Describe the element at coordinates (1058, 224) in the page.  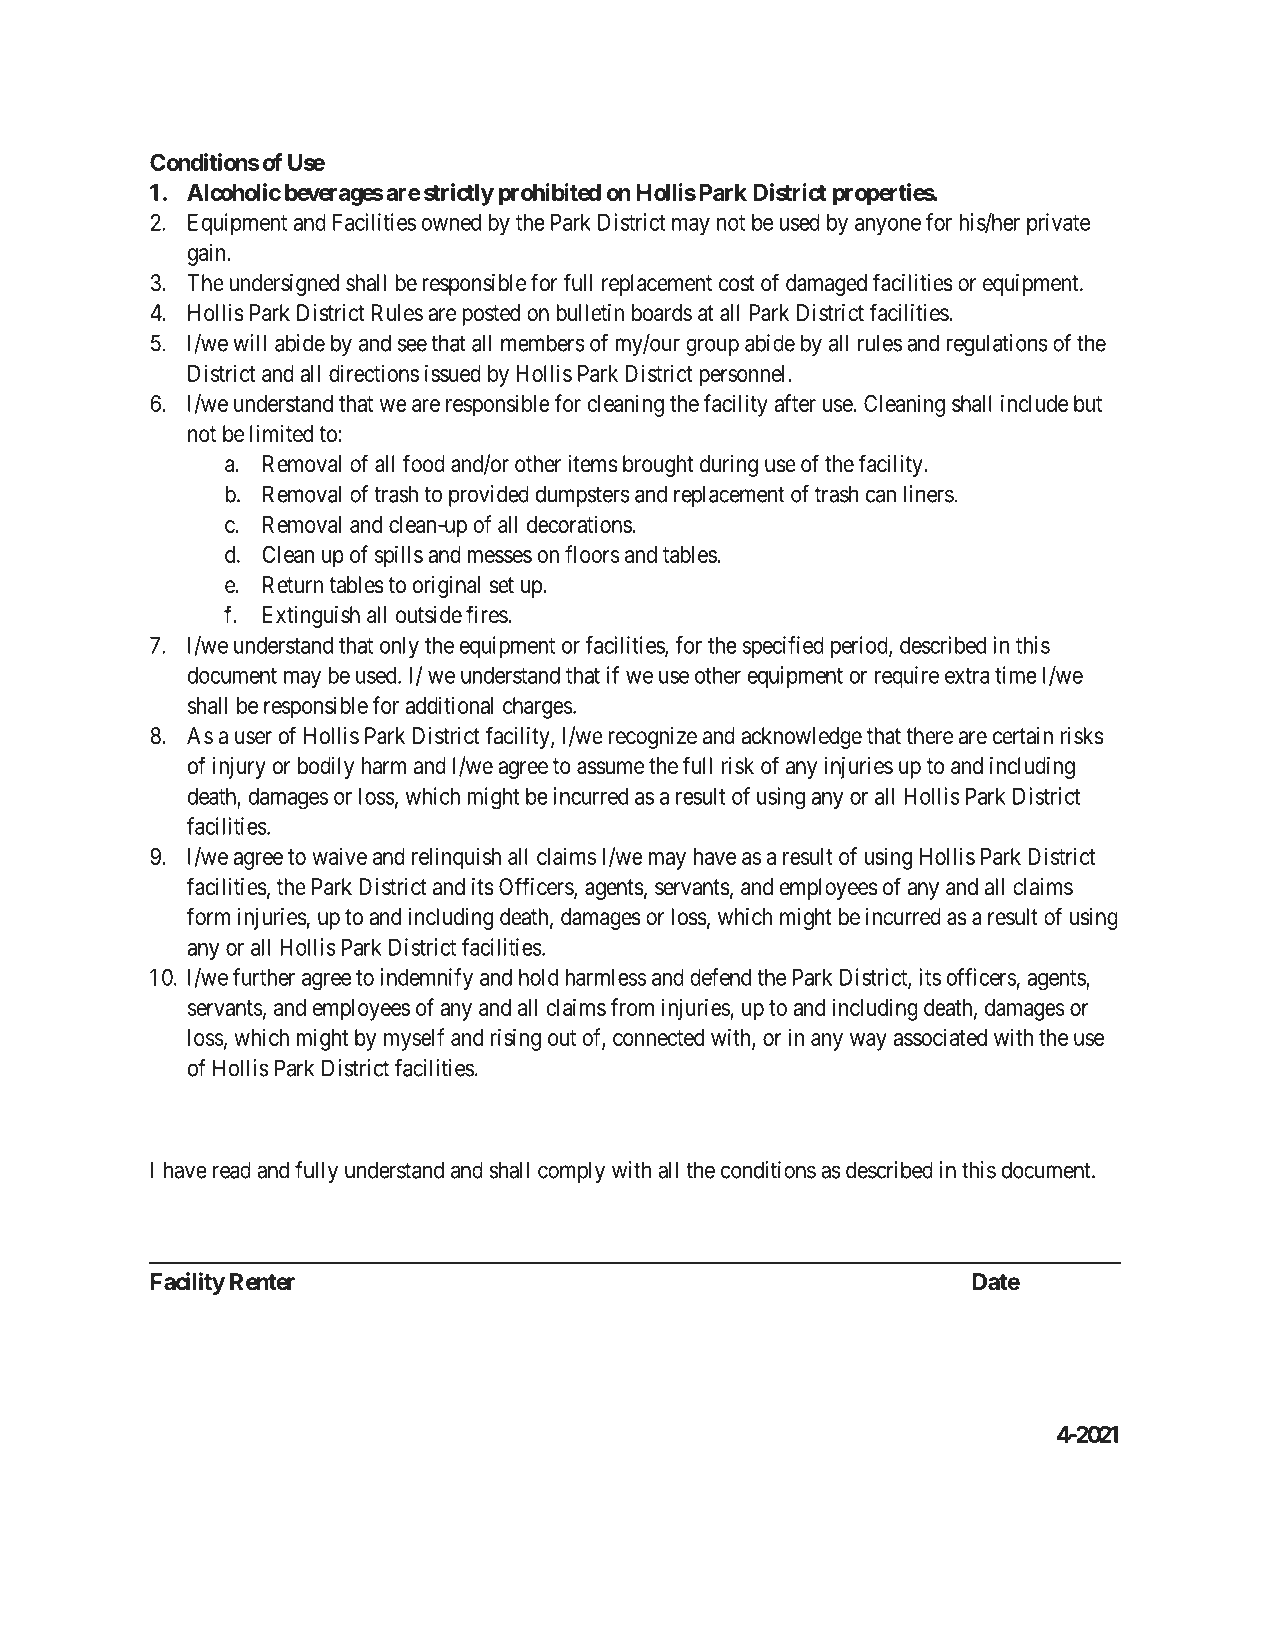
I see `private` at that location.
